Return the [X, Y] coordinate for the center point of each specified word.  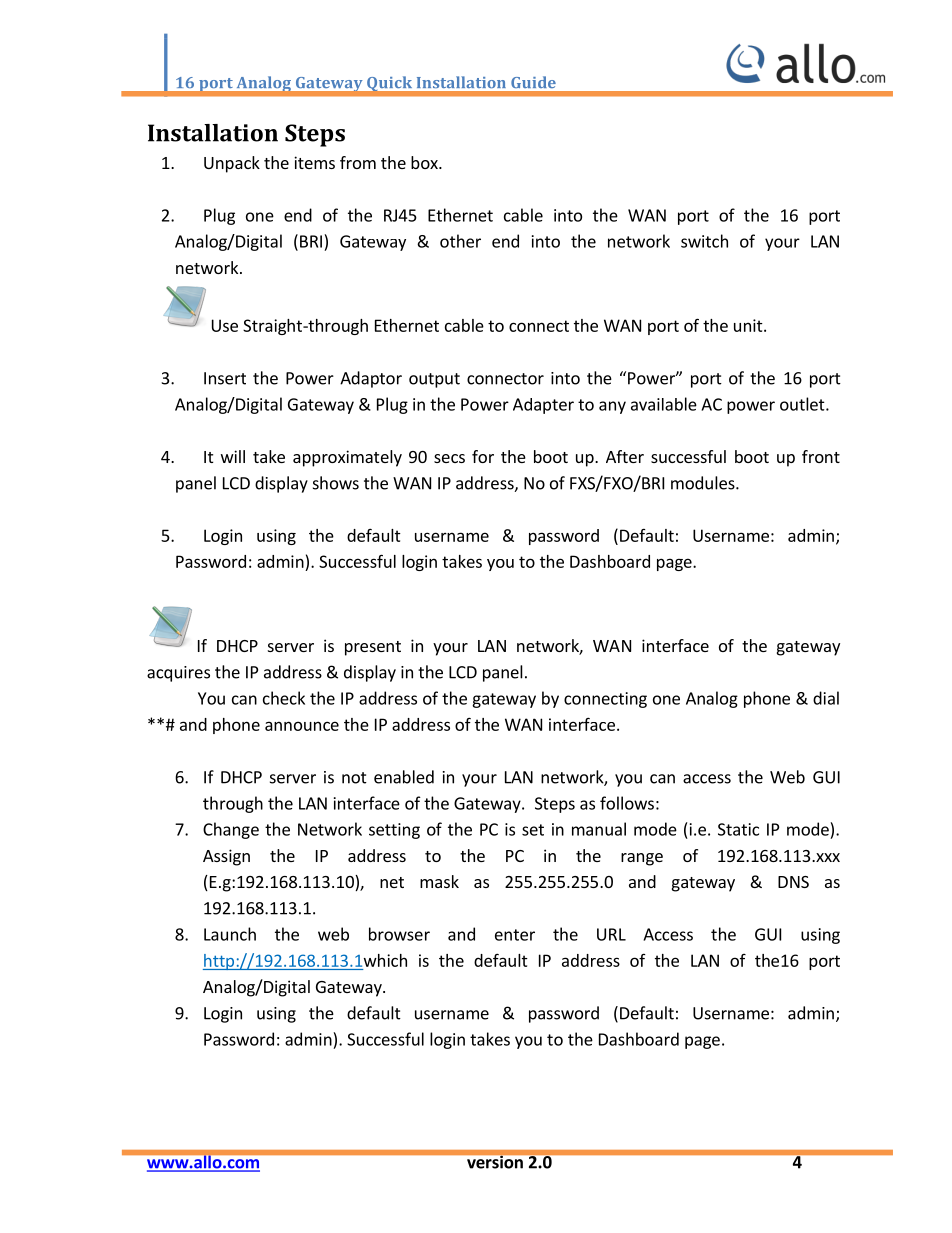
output [434, 380]
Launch [230, 934]
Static [738, 829]
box [425, 162]
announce [302, 726]
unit [749, 325]
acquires [178, 674]
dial [826, 698]
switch [704, 241]
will [233, 456]
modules [704, 483]
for [483, 456]
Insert [225, 378]
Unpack [232, 164]
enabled [404, 777]
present [373, 648]
